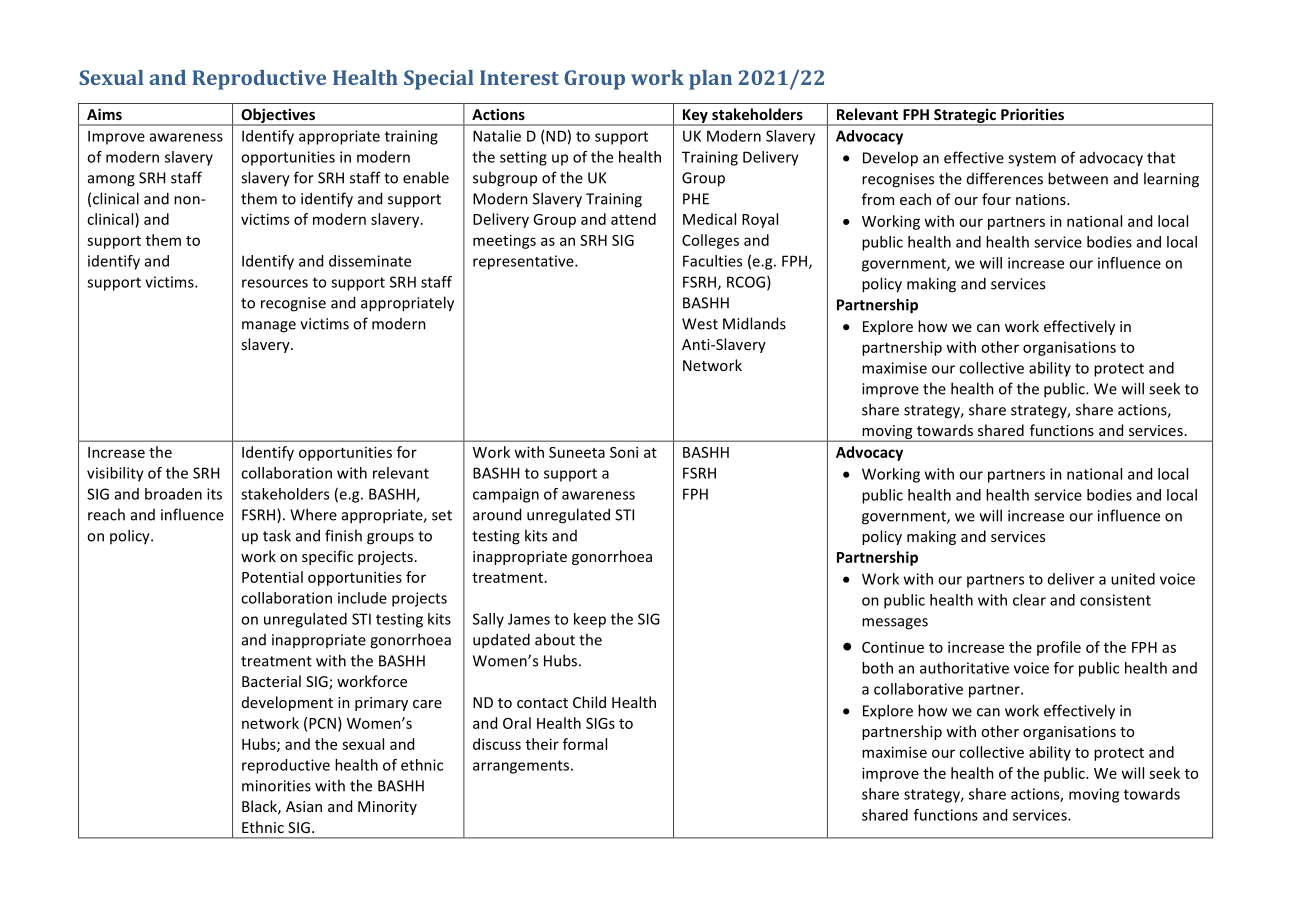 Image resolution: width=1308 pixels, height=924 pixels. Describe the element at coordinates (624, 452) in the document. I see `Soni` at that location.
